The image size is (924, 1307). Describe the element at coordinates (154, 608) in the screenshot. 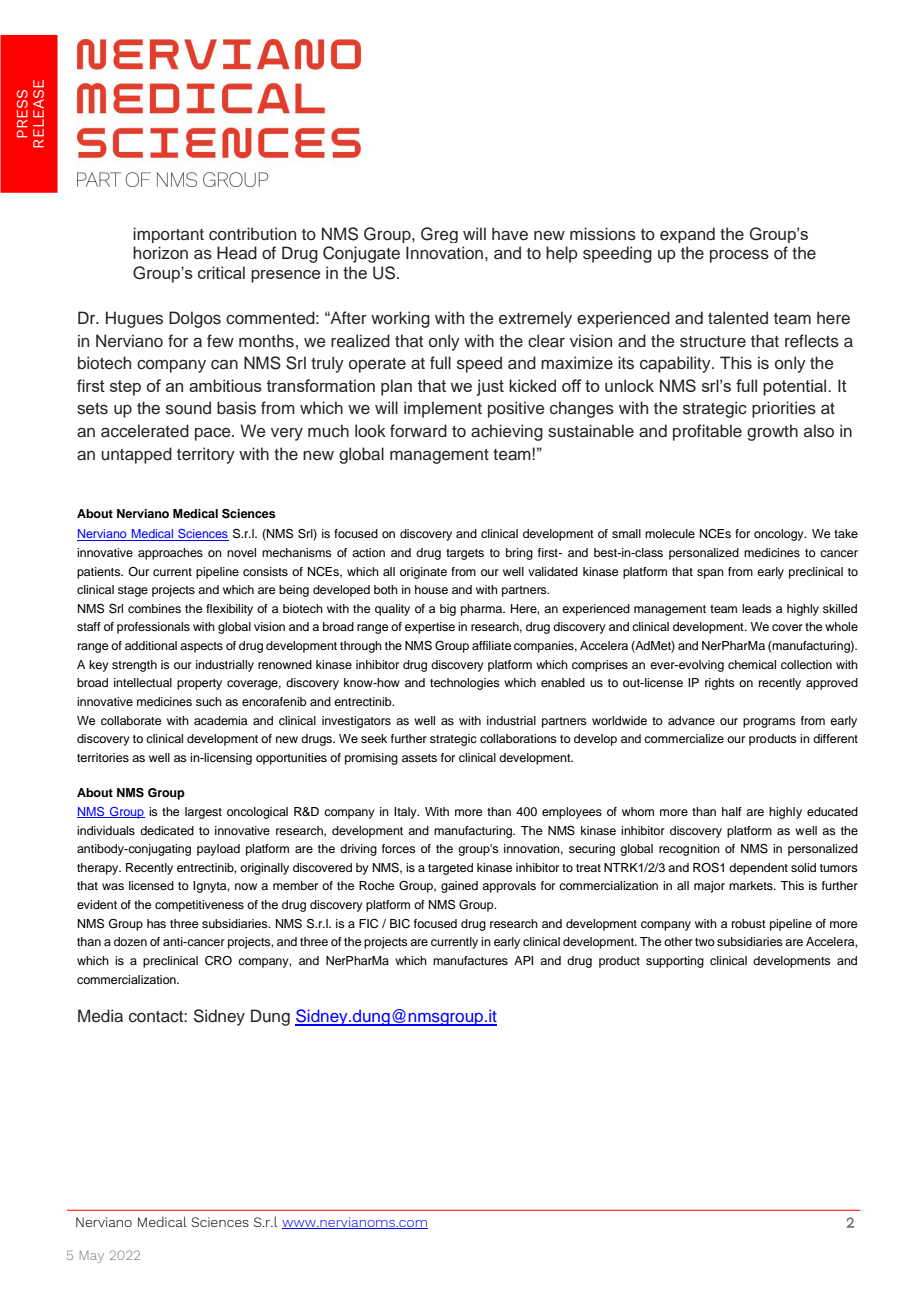

I see `combines` at that location.
